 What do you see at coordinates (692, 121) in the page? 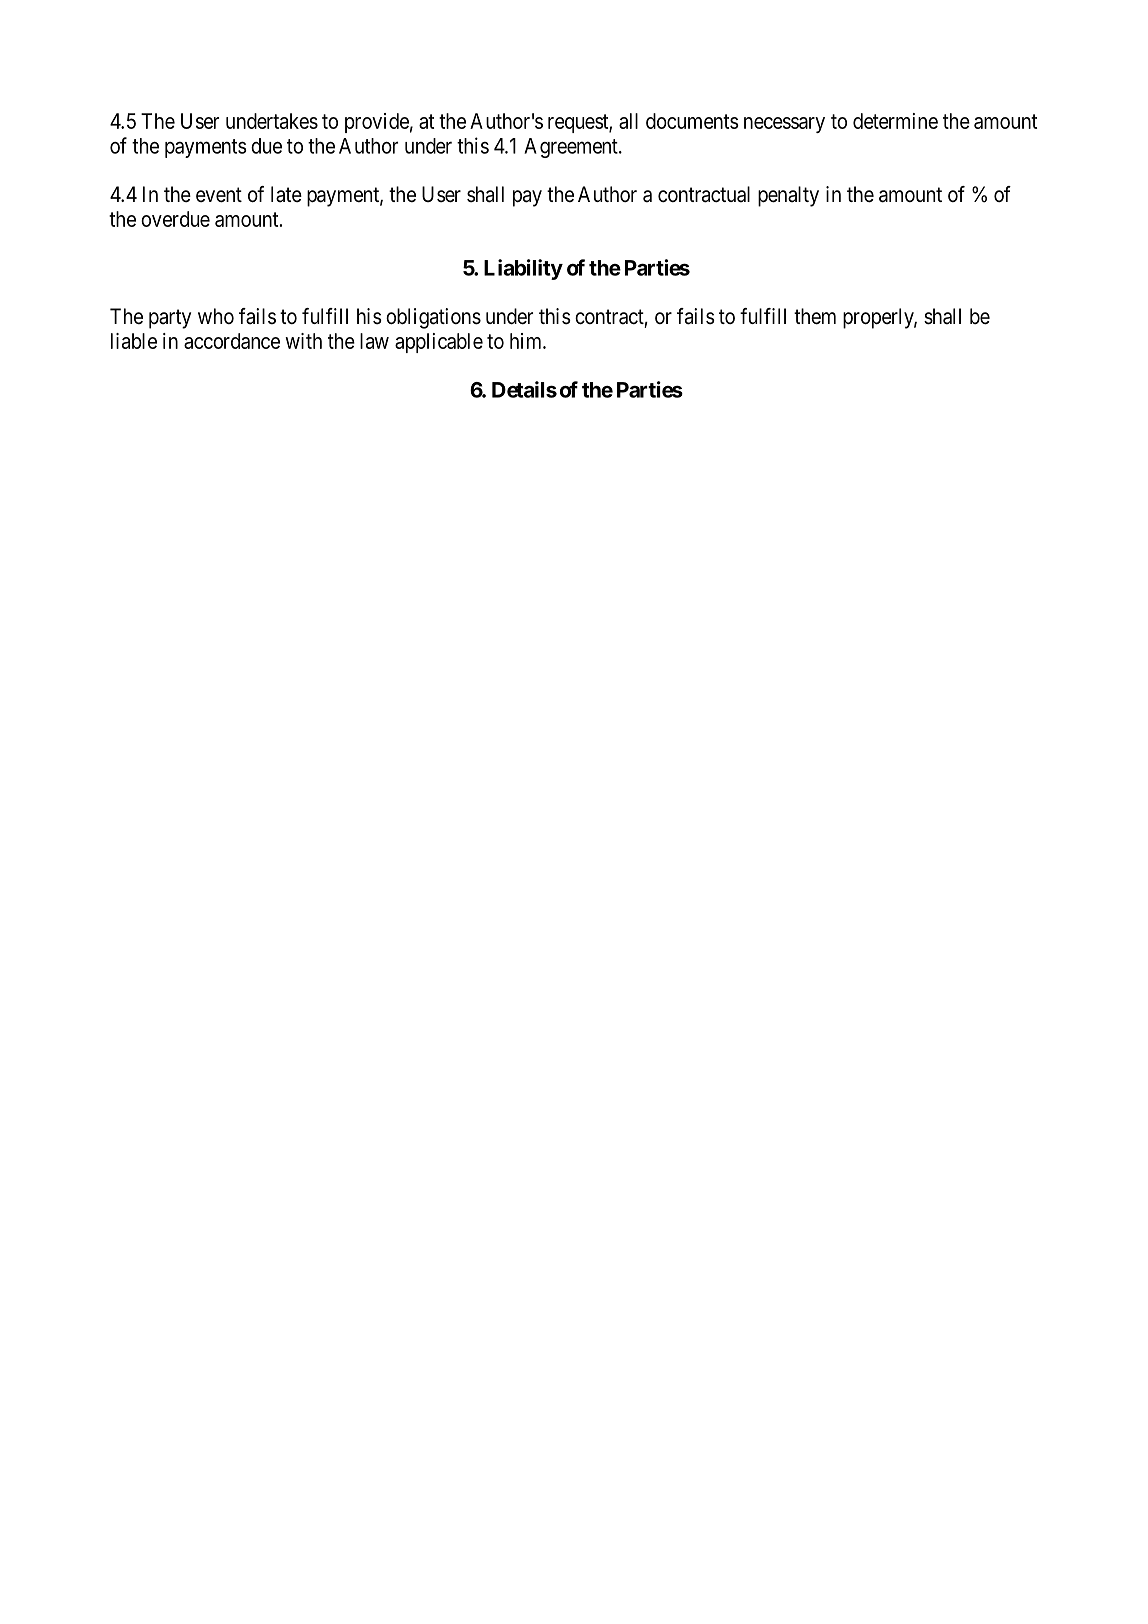
I see `documents` at bounding box center [692, 121].
